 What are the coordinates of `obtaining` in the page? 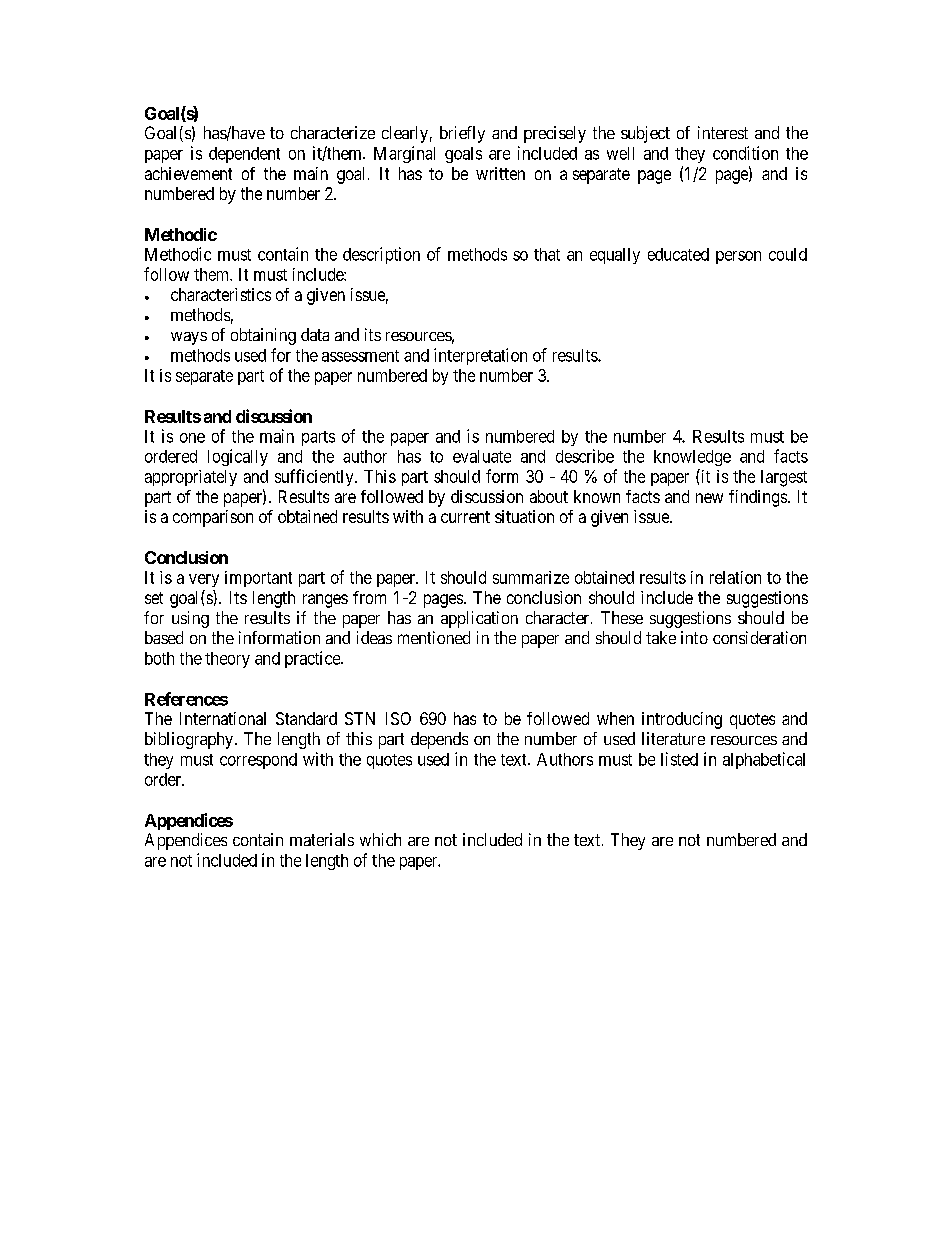 It's located at (263, 336).
